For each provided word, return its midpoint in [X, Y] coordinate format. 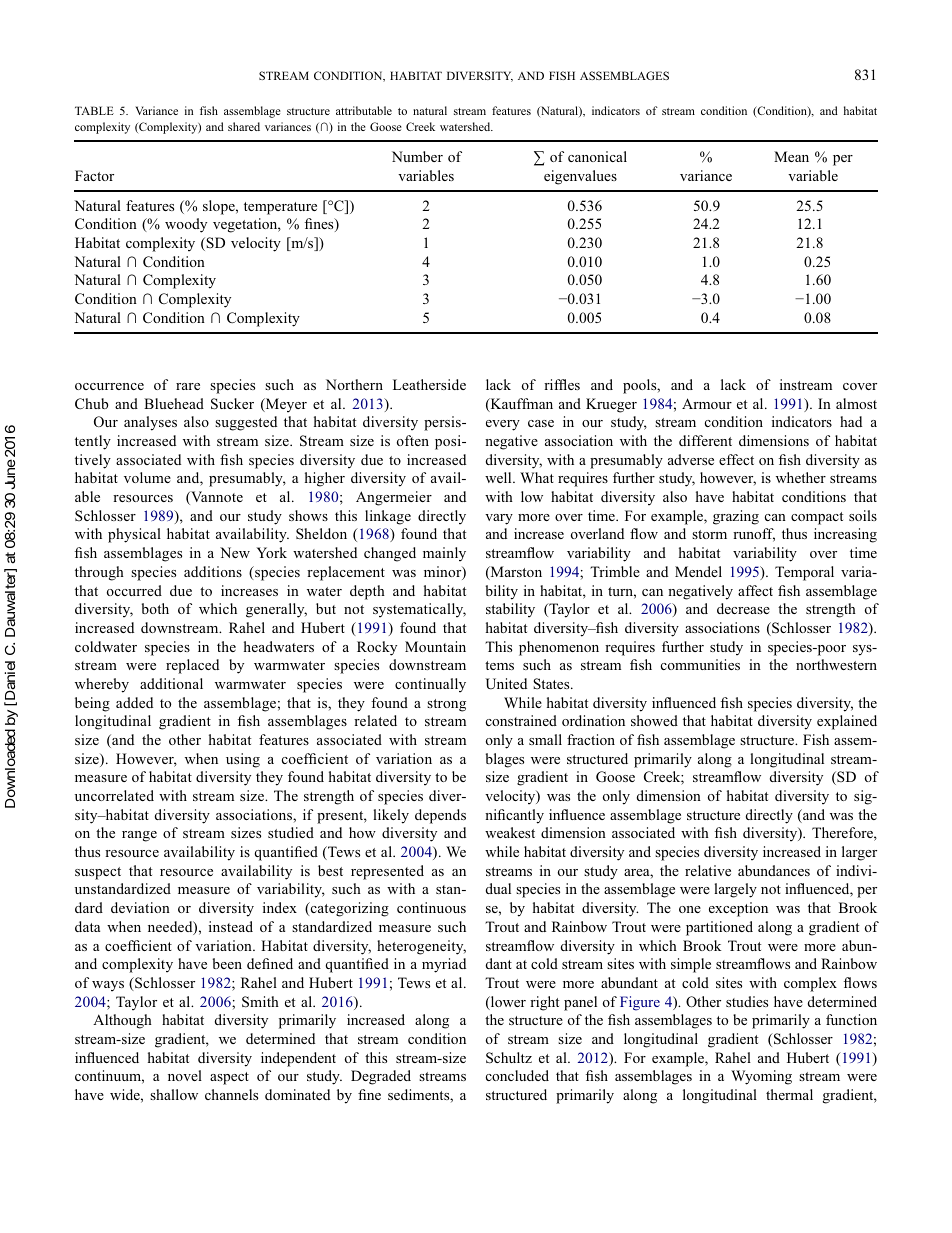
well [499, 477]
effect [736, 459]
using [243, 760]
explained [847, 722]
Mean [791, 156]
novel [185, 1075]
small [545, 739]
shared [244, 126]
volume [147, 477]
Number [417, 156]
